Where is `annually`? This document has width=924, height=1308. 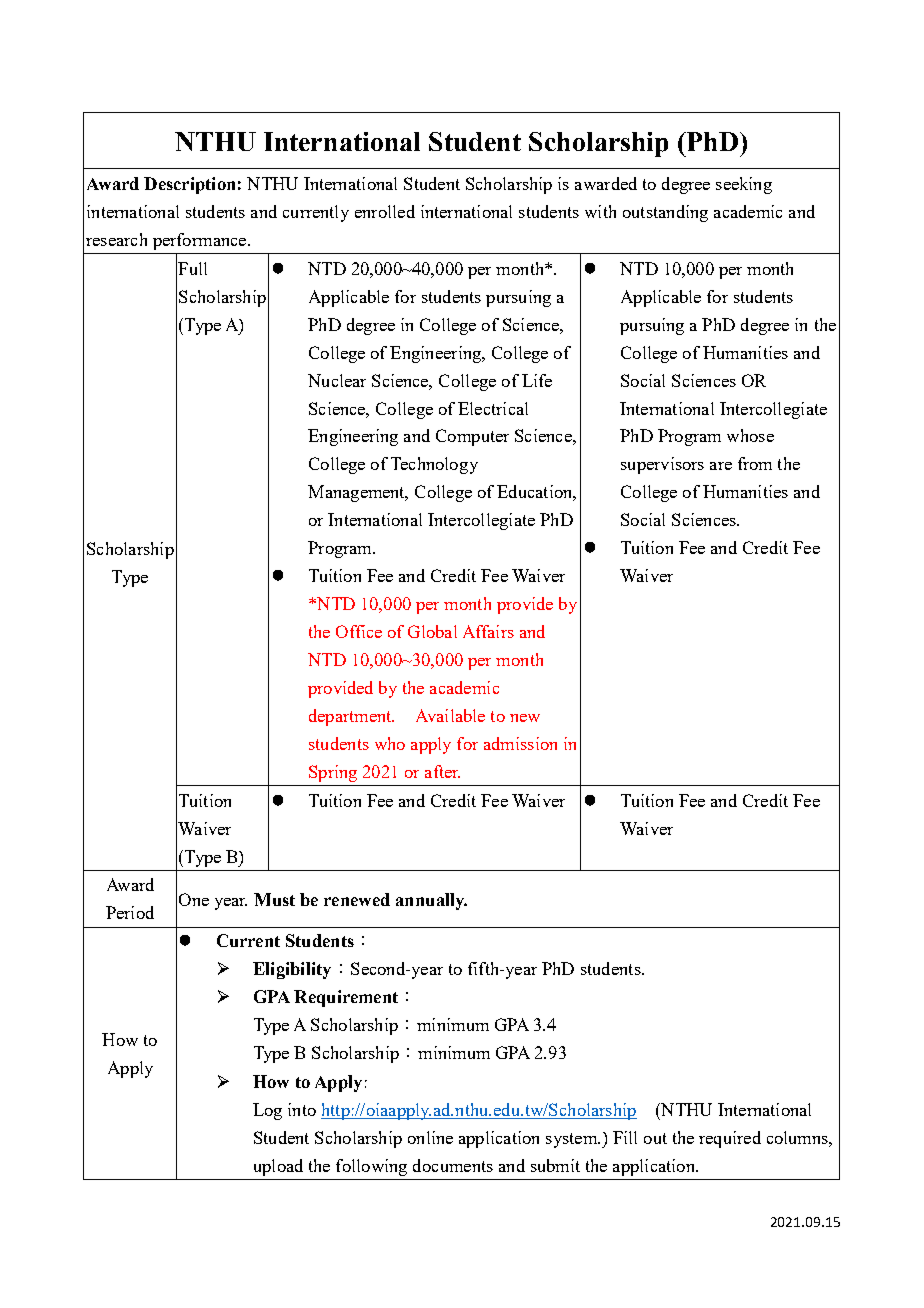
annually is located at coordinates (431, 901).
